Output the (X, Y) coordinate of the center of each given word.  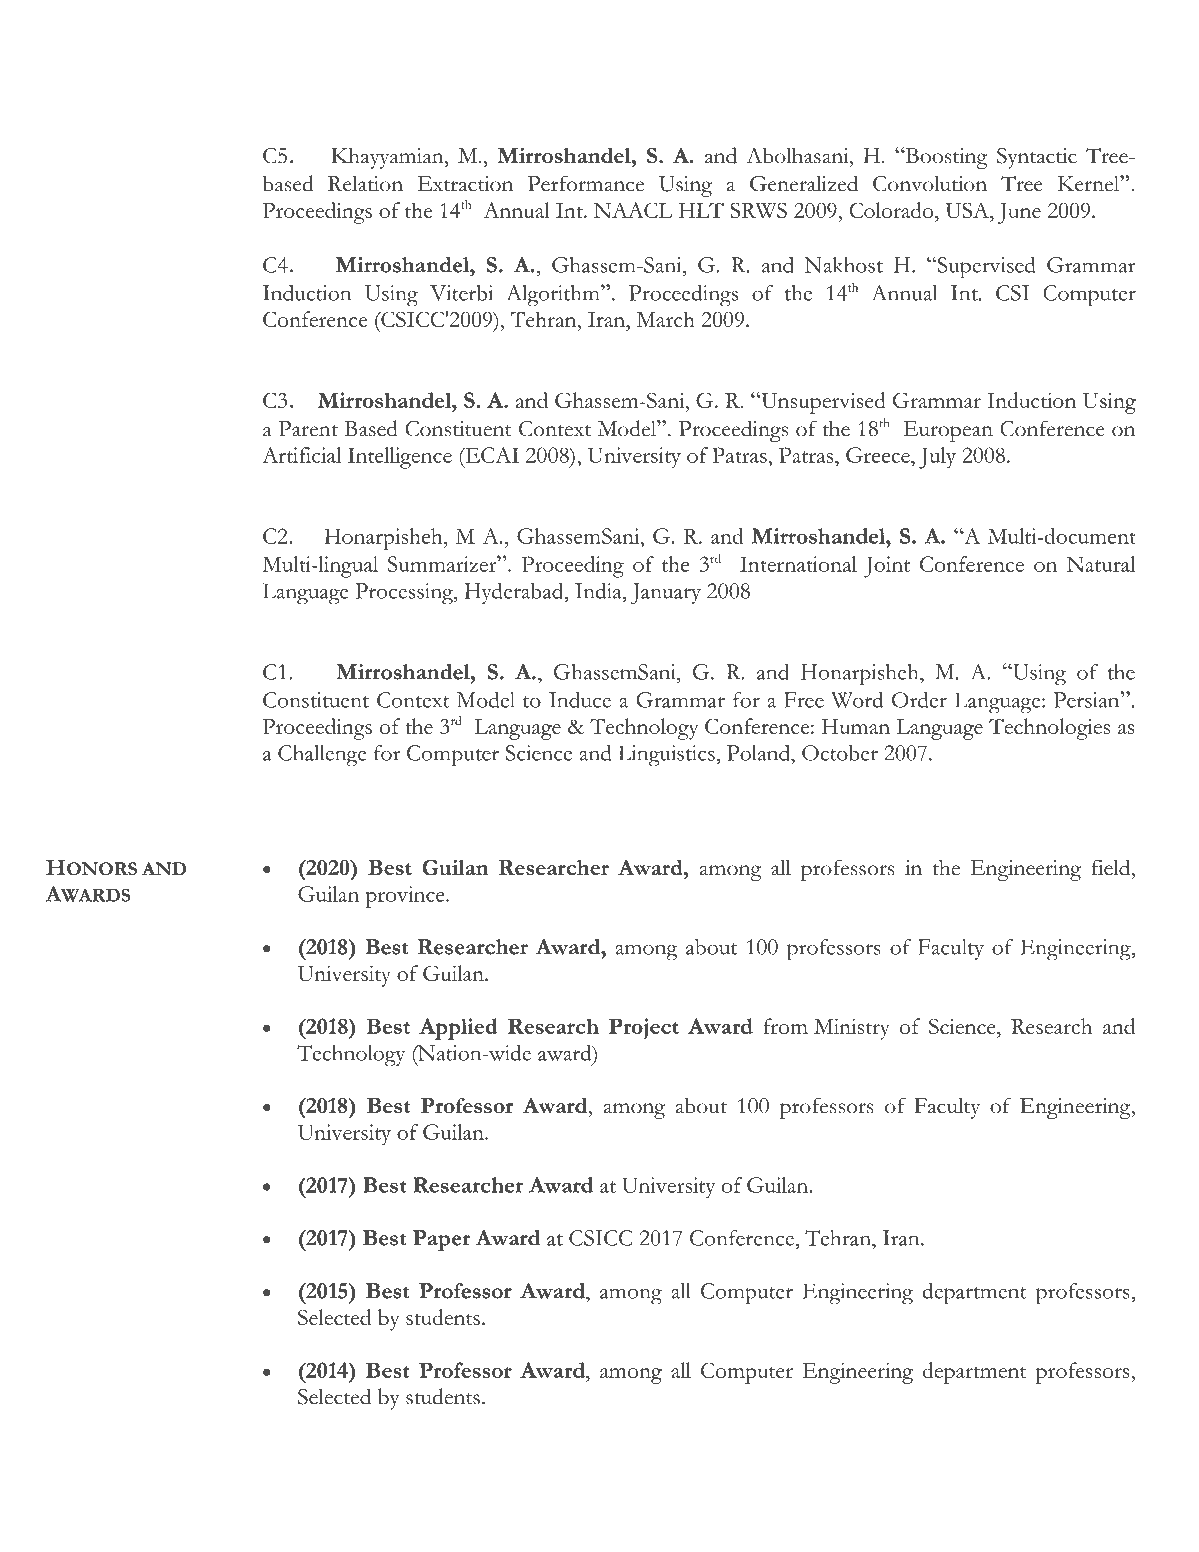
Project (644, 1028)
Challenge (322, 756)
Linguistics (667, 756)
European (948, 431)
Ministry (852, 1029)
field (1112, 867)
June (1019, 213)
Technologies (1049, 729)
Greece (879, 455)
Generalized (804, 183)
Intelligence (400, 458)
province (406, 897)
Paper (441, 1240)
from (786, 1026)
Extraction (465, 184)
